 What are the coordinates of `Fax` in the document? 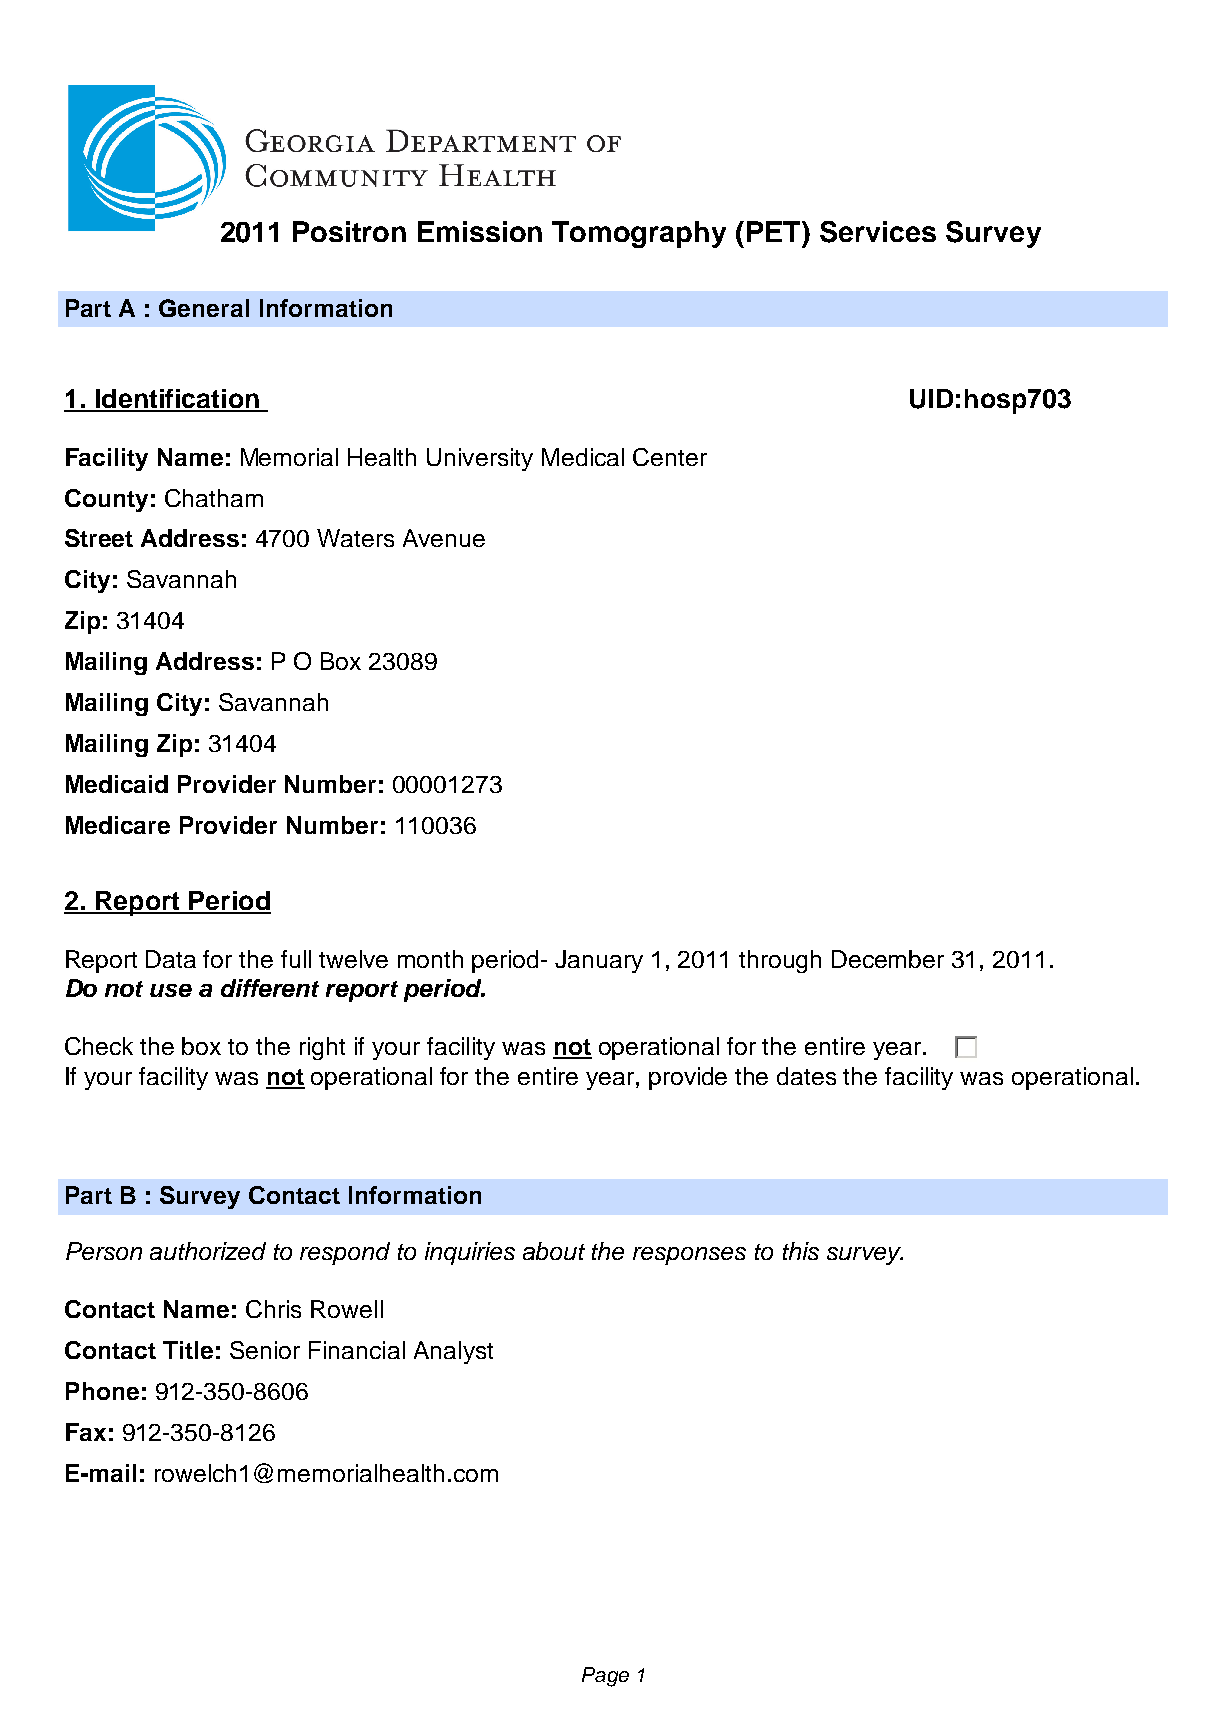 It's located at (86, 1432).
